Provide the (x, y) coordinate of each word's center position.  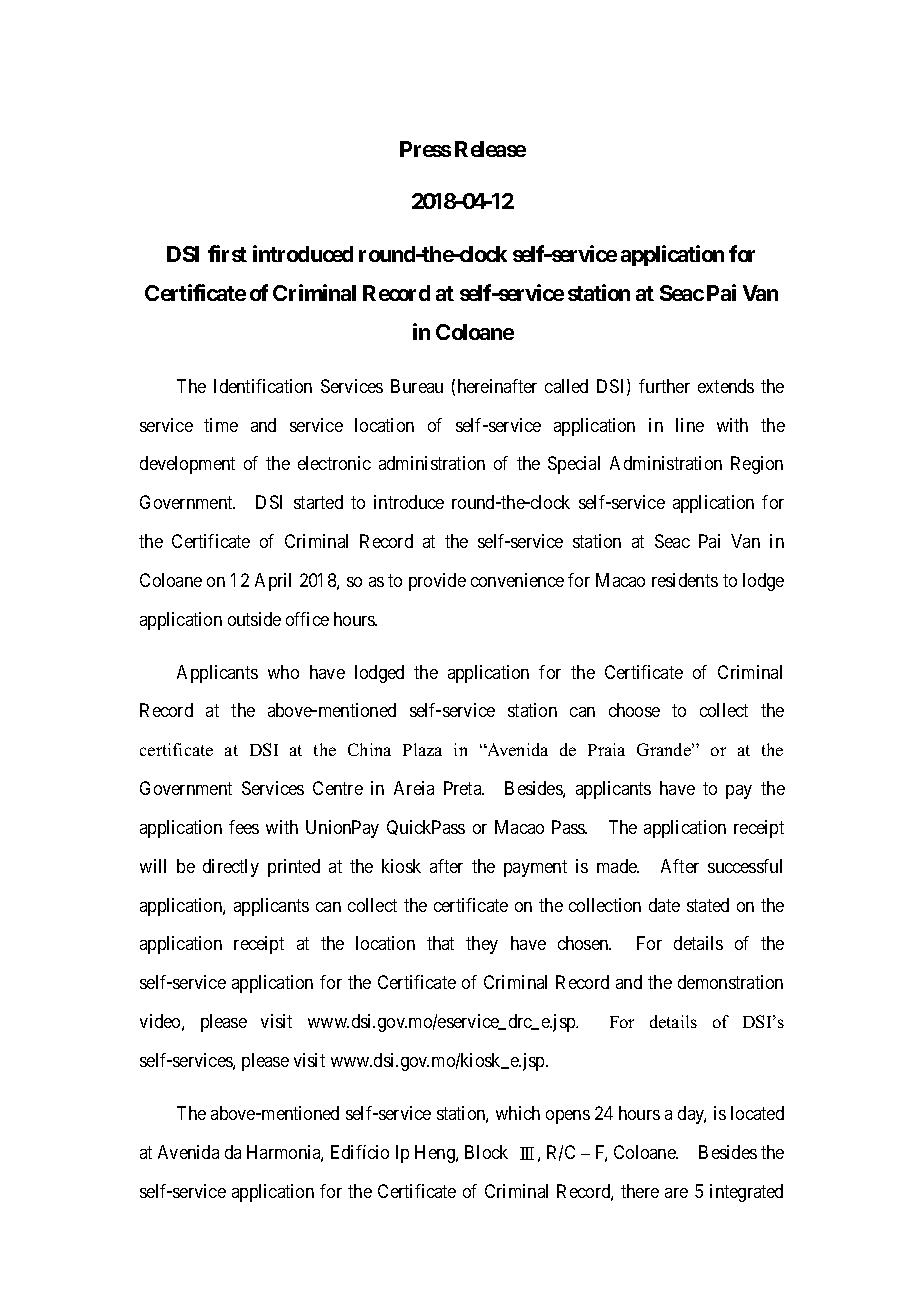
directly (231, 868)
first (227, 253)
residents (685, 580)
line (690, 425)
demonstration (730, 982)
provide (437, 582)
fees (244, 827)
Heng (436, 1154)
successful (745, 866)
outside (254, 619)
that (440, 943)
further (664, 386)
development (187, 465)
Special (574, 465)
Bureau (417, 386)
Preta (464, 788)
